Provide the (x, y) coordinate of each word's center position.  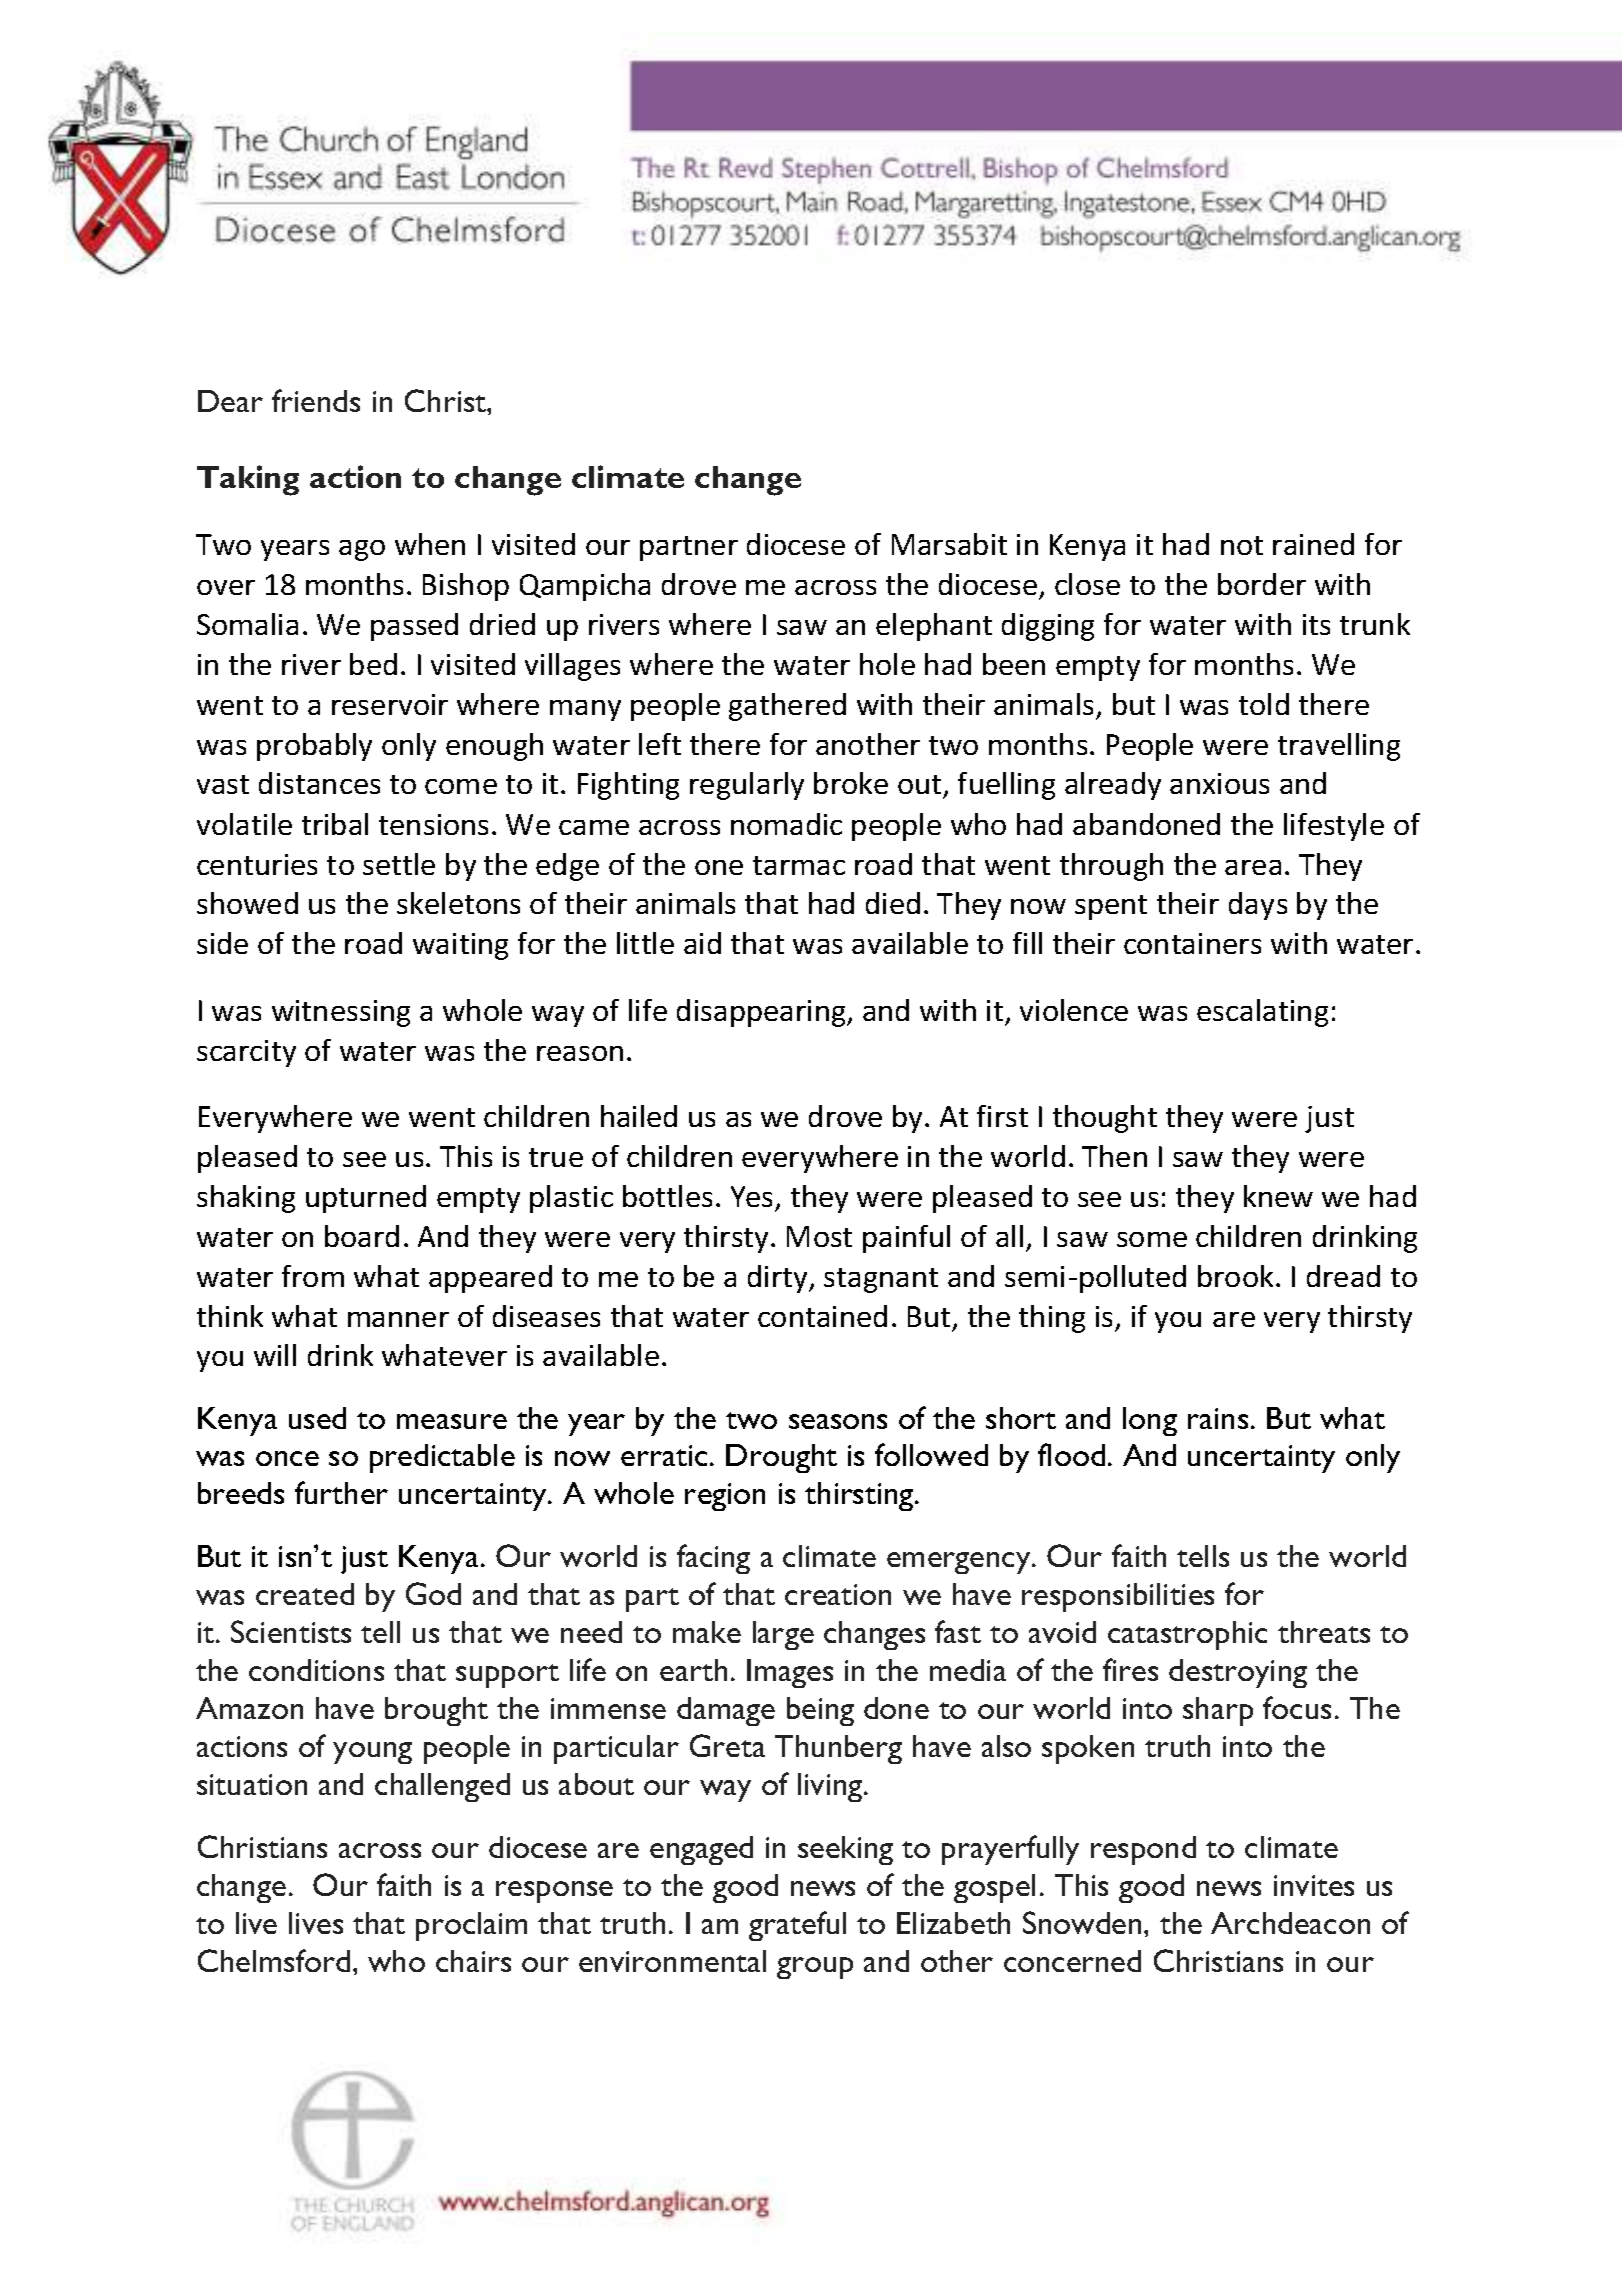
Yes (751, 1196)
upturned (366, 1199)
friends (316, 400)
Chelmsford (274, 1960)
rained (1313, 544)
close (1087, 584)
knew (1278, 1196)
